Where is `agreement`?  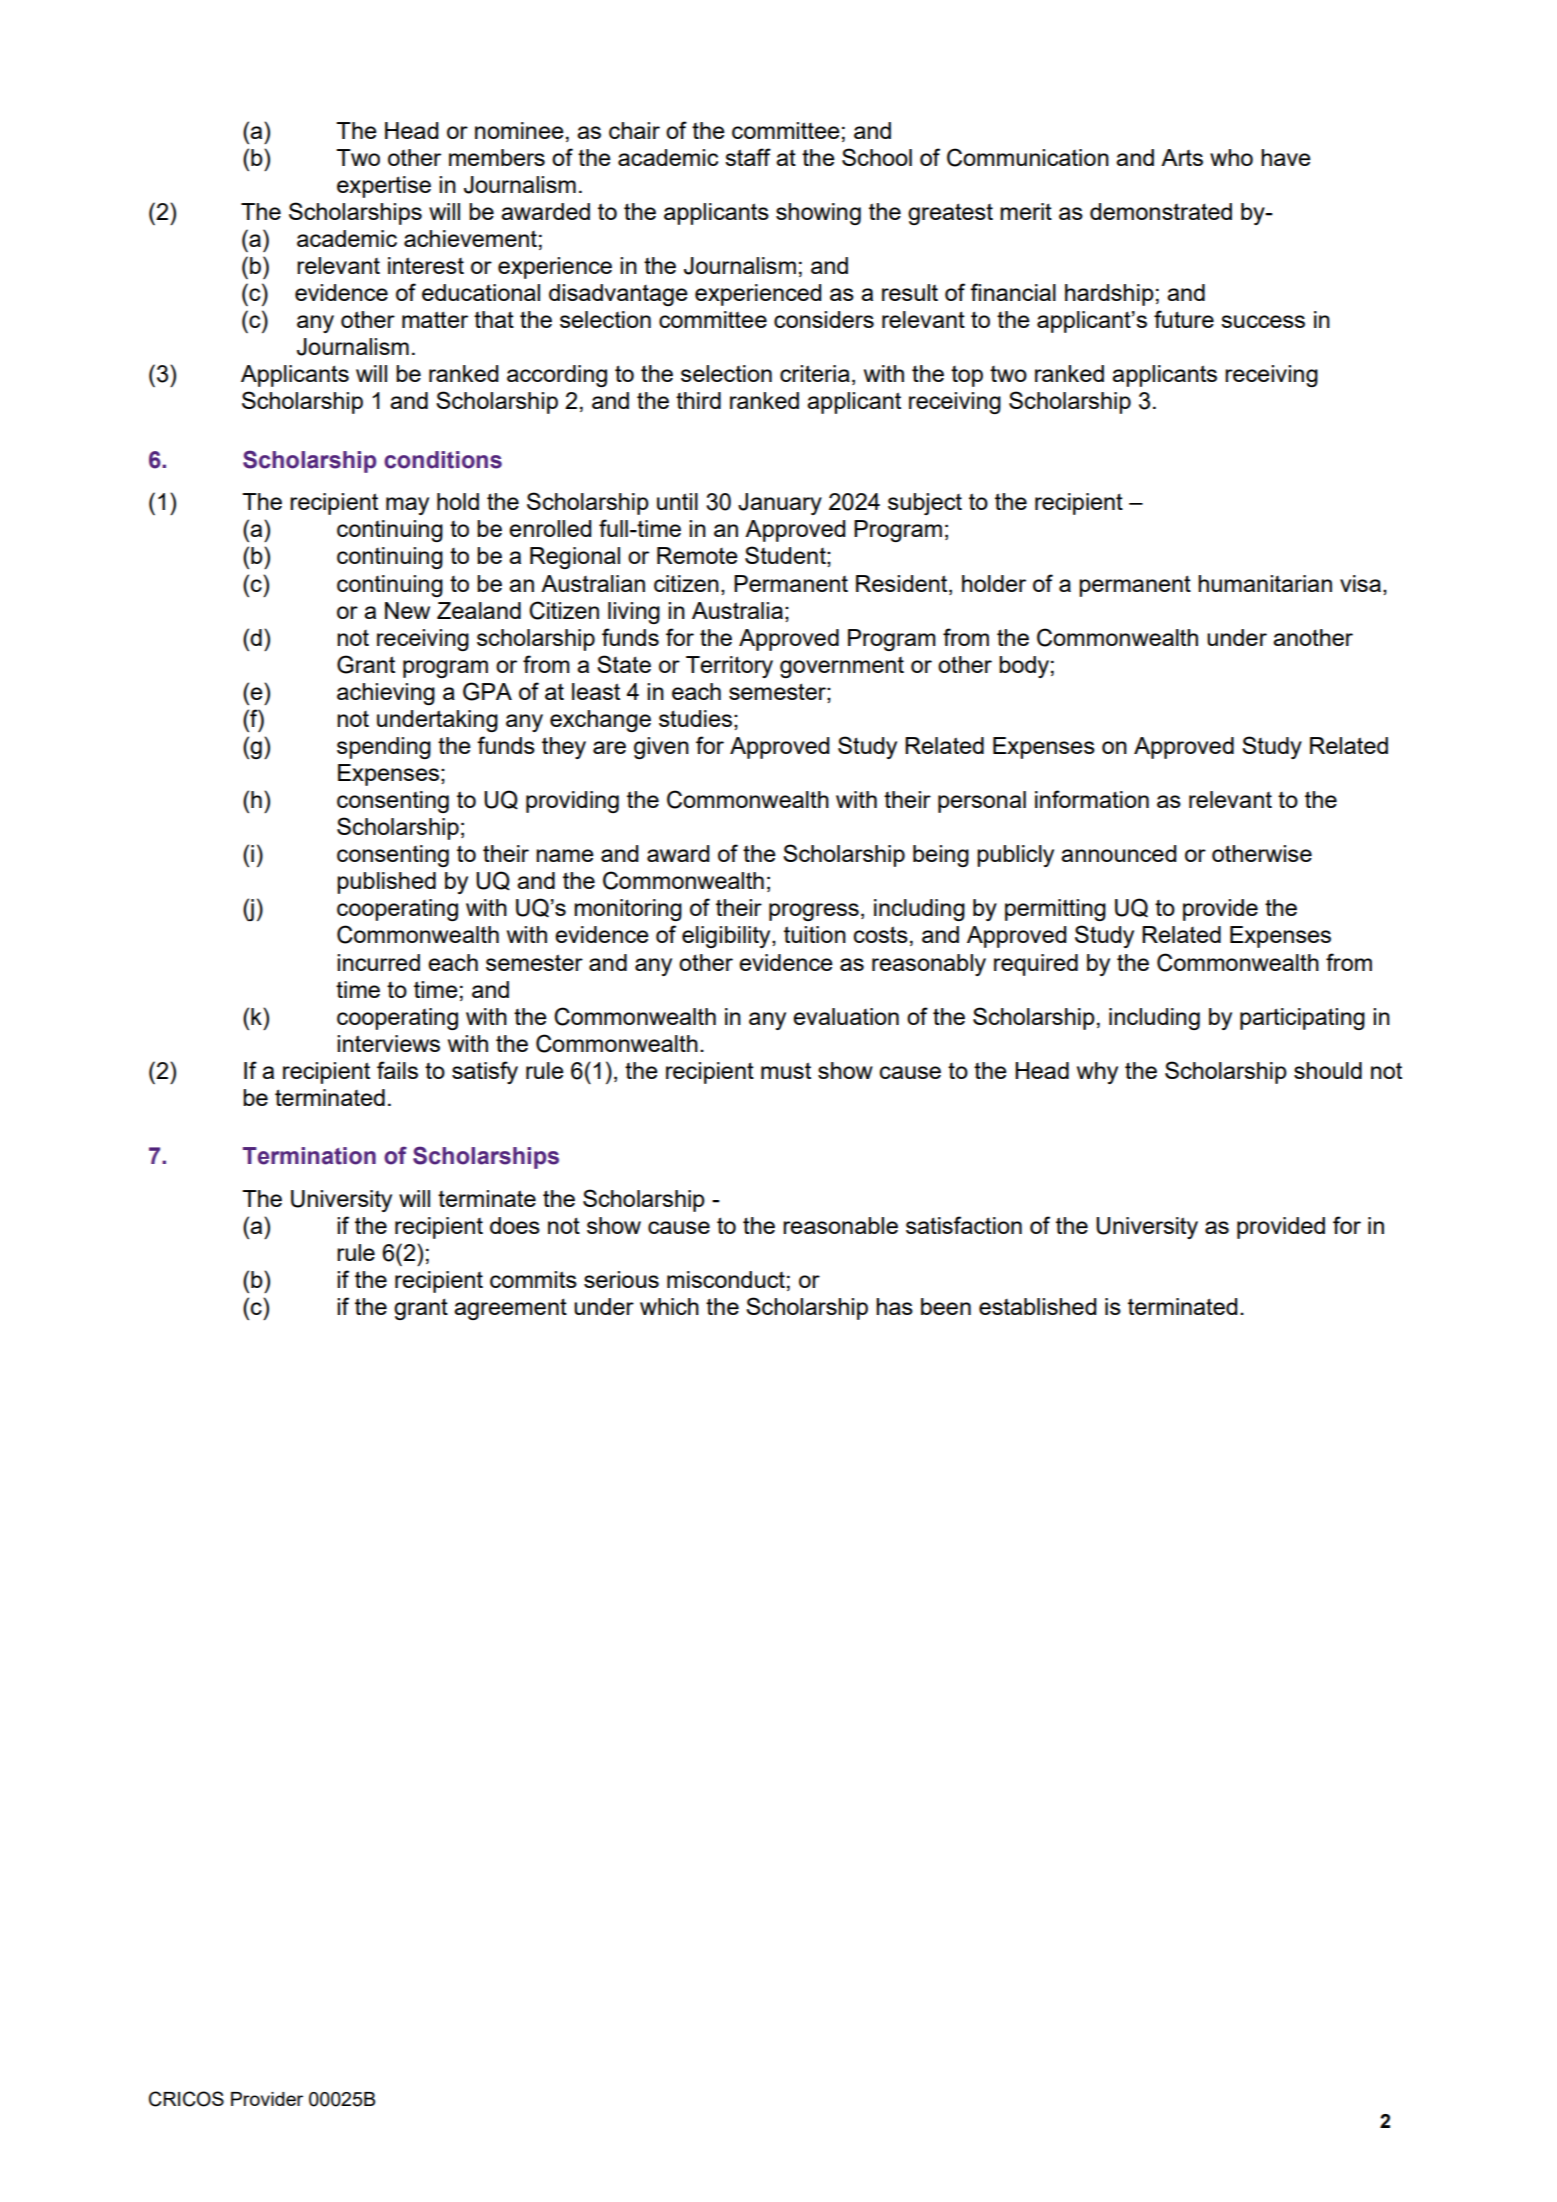
agreement is located at coordinates (510, 1309).
